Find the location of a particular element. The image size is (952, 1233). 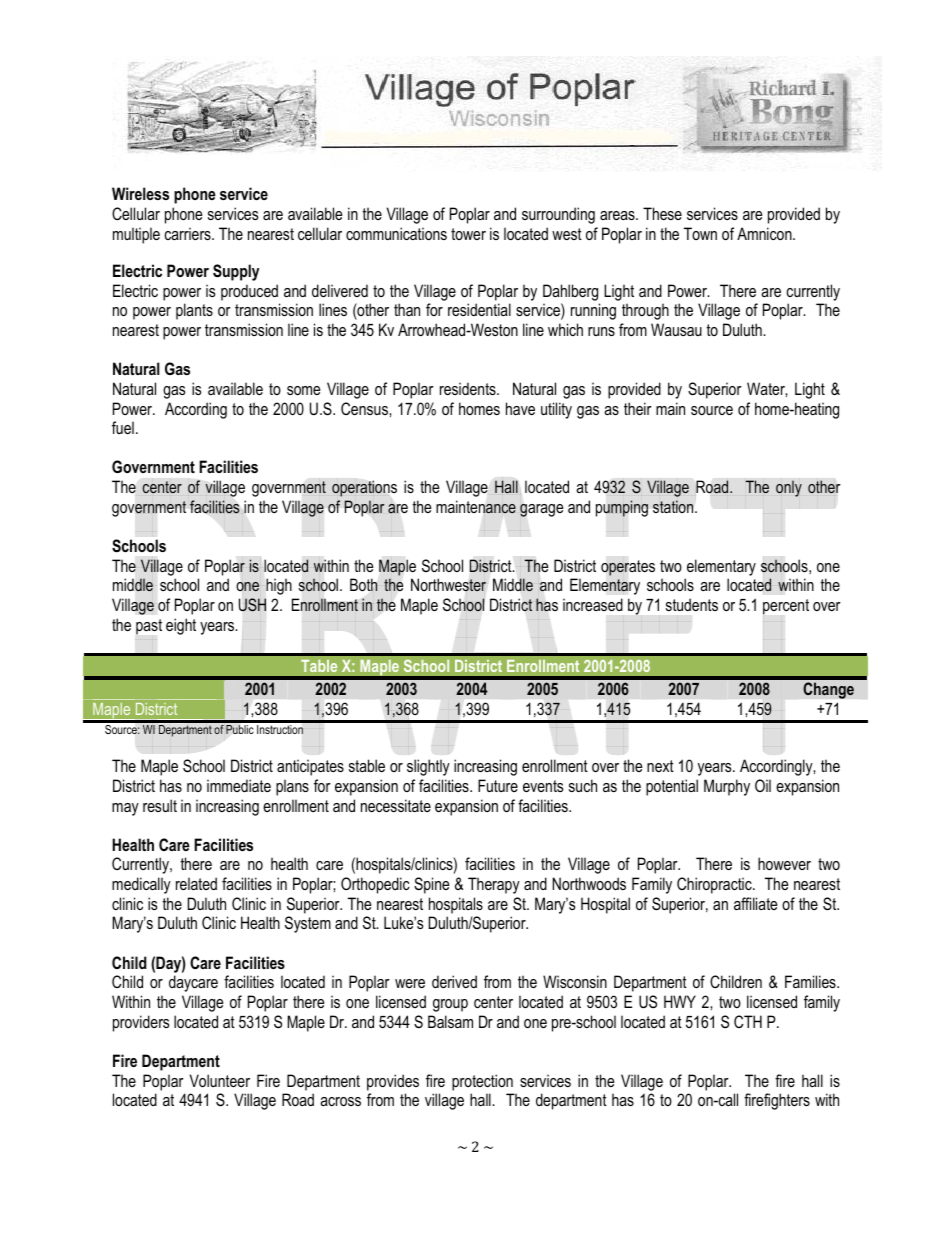

garage is located at coordinates (541, 510).
